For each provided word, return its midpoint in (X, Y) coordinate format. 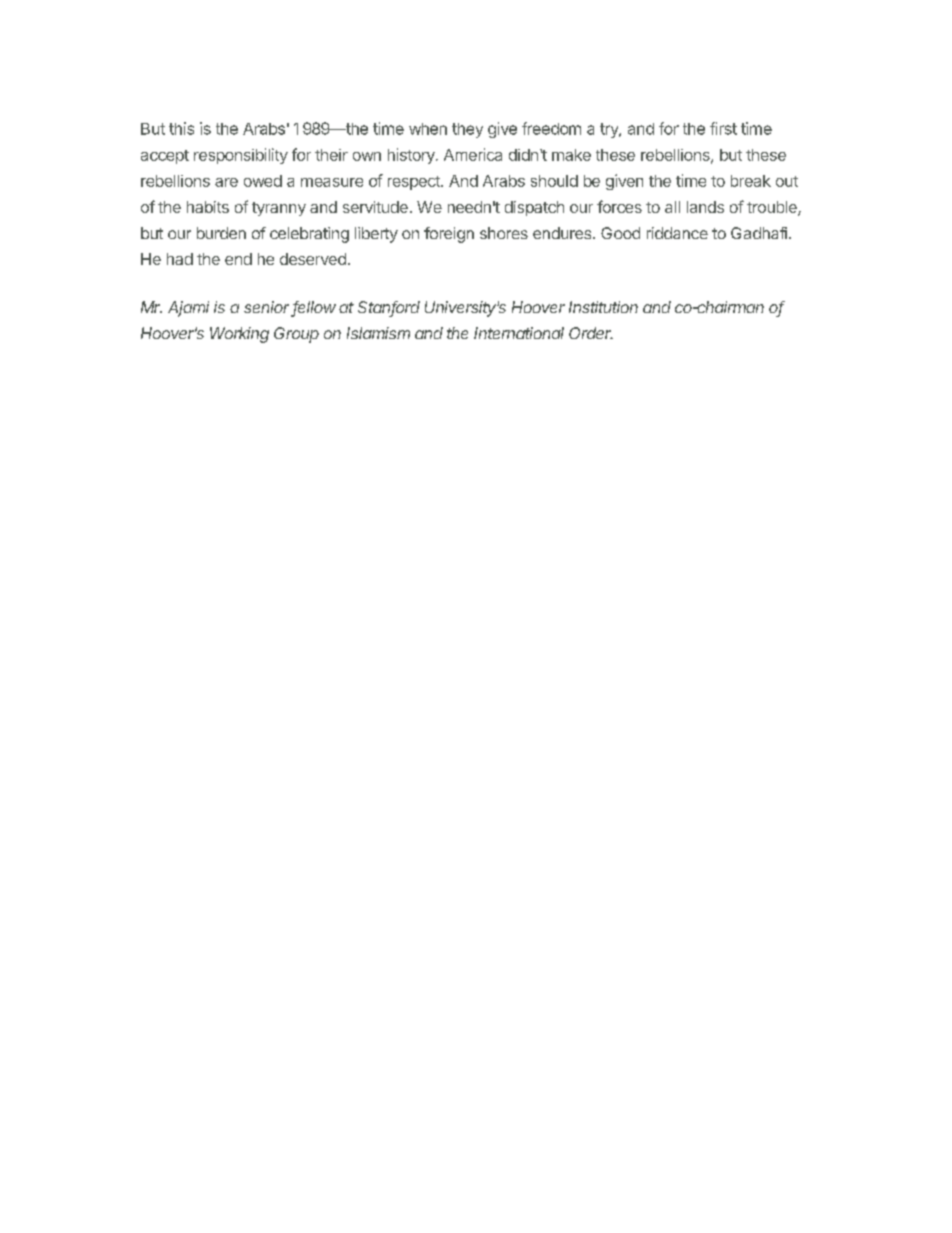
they (467, 130)
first (723, 128)
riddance (677, 233)
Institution (603, 307)
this (181, 128)
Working (239, 335)
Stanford (389, 308)
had (180, 259)
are (226, 182)
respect (415, 183)
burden (221, 233)
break (751, 181)
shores (504, 233)
